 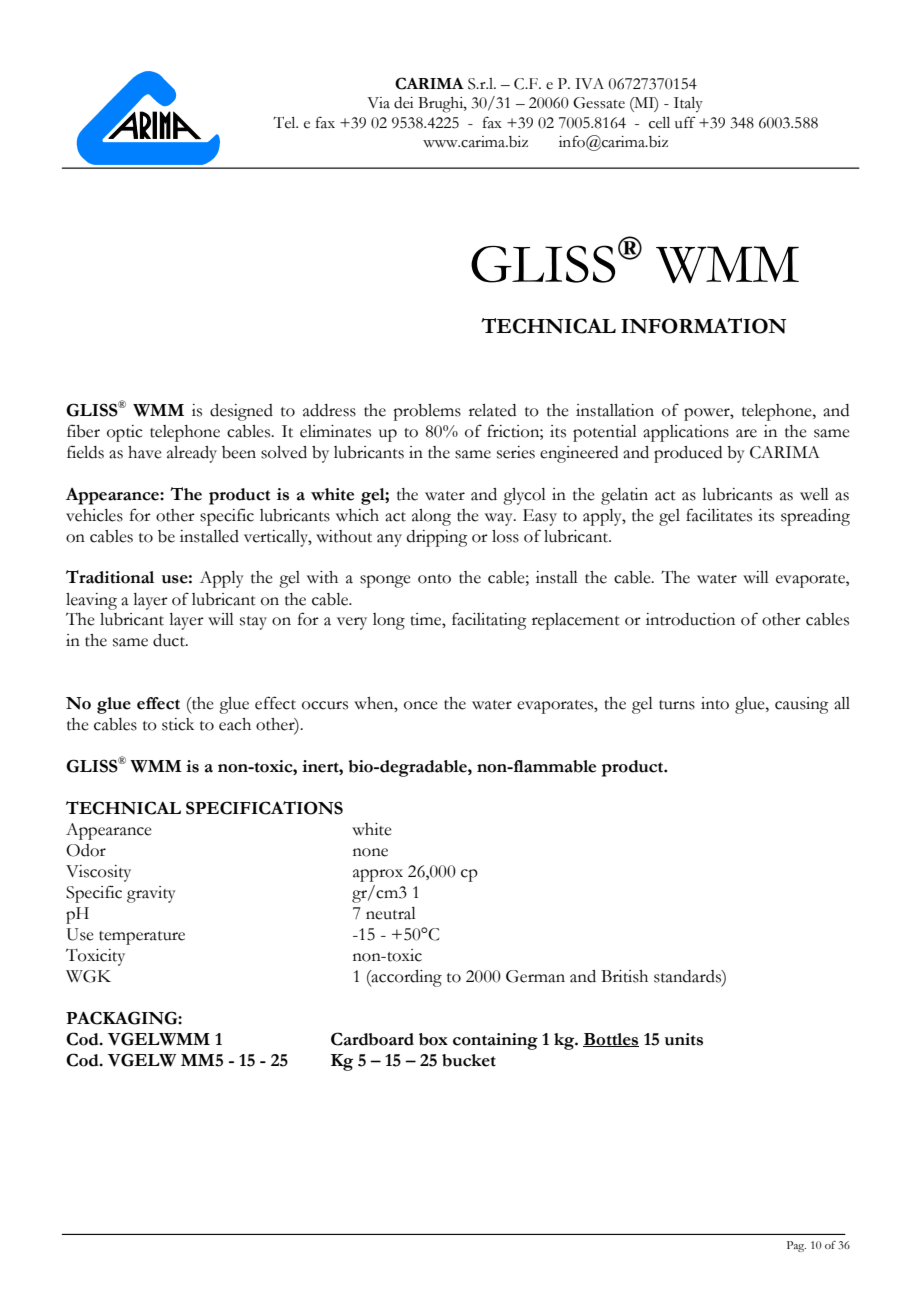 I want to click on Pag, so click(x=796, y=1246).
